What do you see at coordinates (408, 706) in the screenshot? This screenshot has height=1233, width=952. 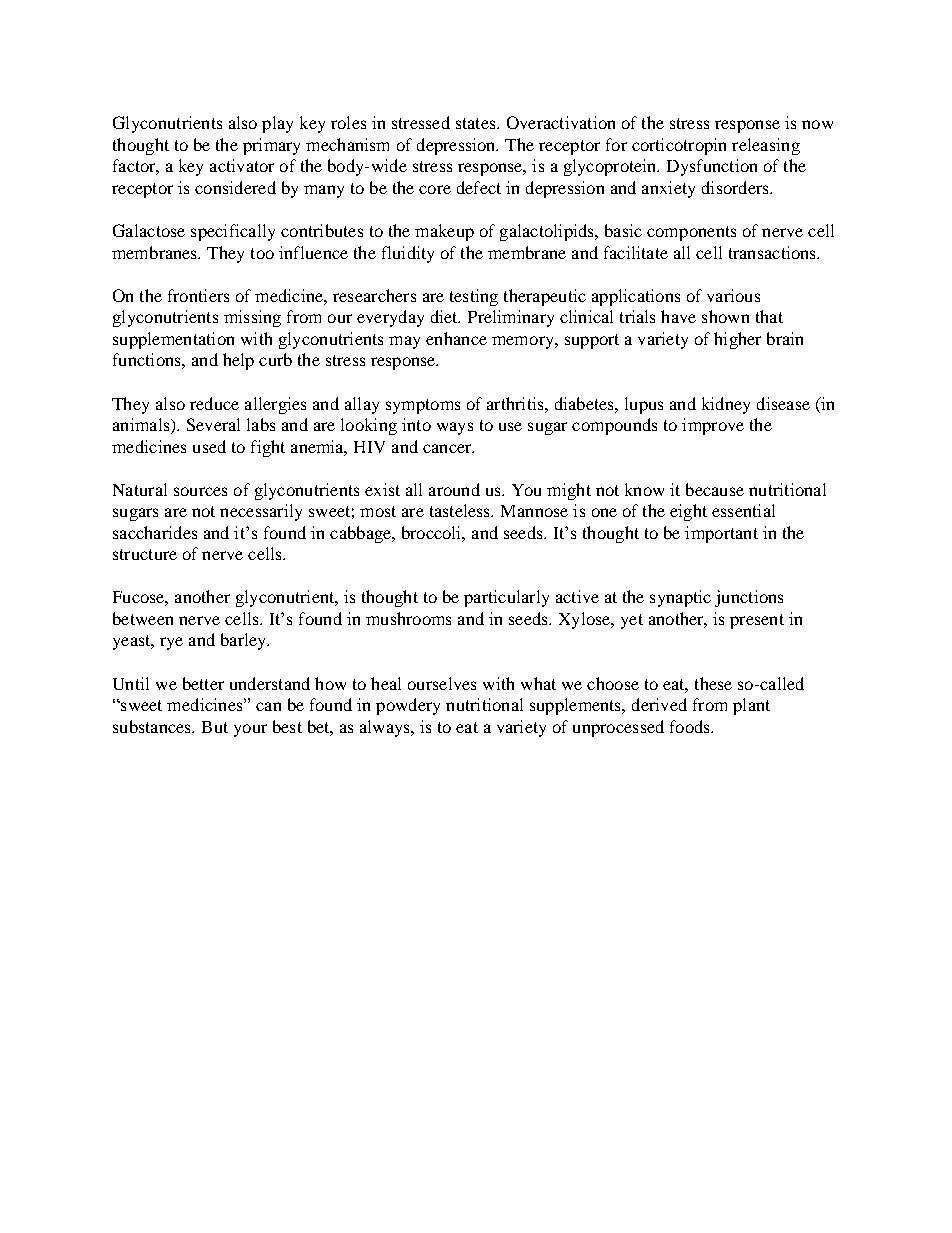 I see `powdery` at bounding box center [408, 706].
